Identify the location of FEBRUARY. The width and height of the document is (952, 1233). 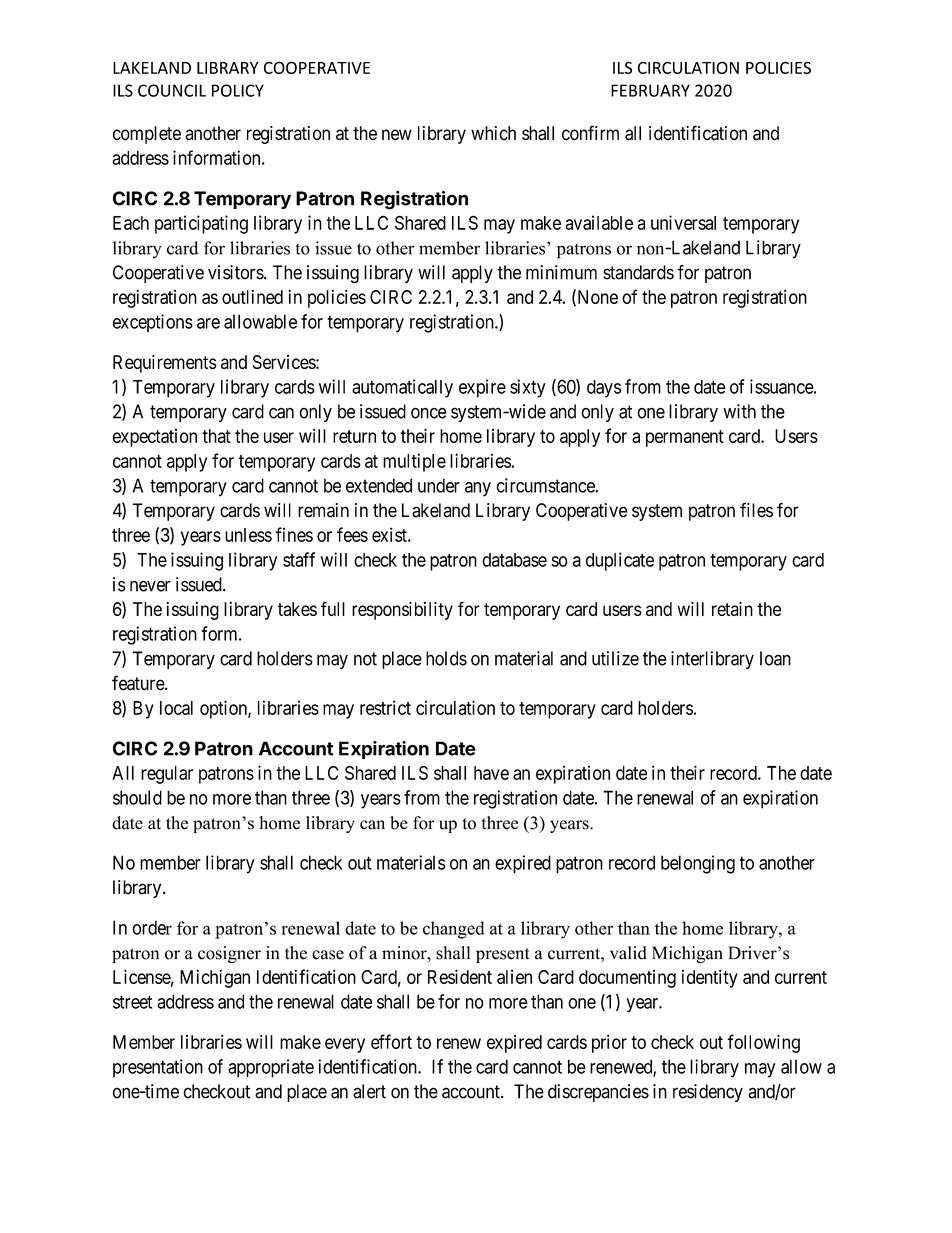
(650, 90).
